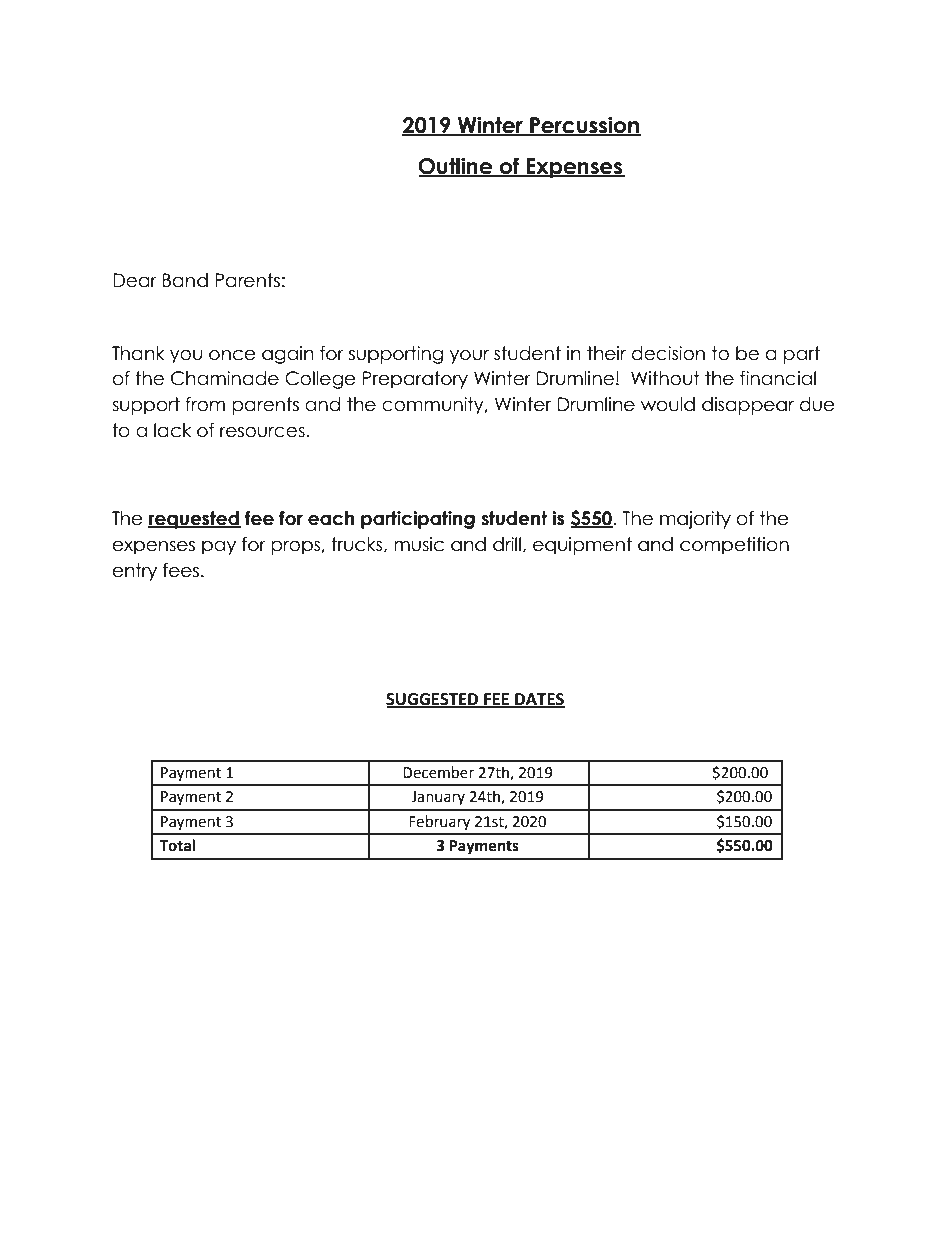 This page has height=1233, width=952. Describe the element at coordinates (433, 700) in the page. I see `SUGGESTED` at that location.
